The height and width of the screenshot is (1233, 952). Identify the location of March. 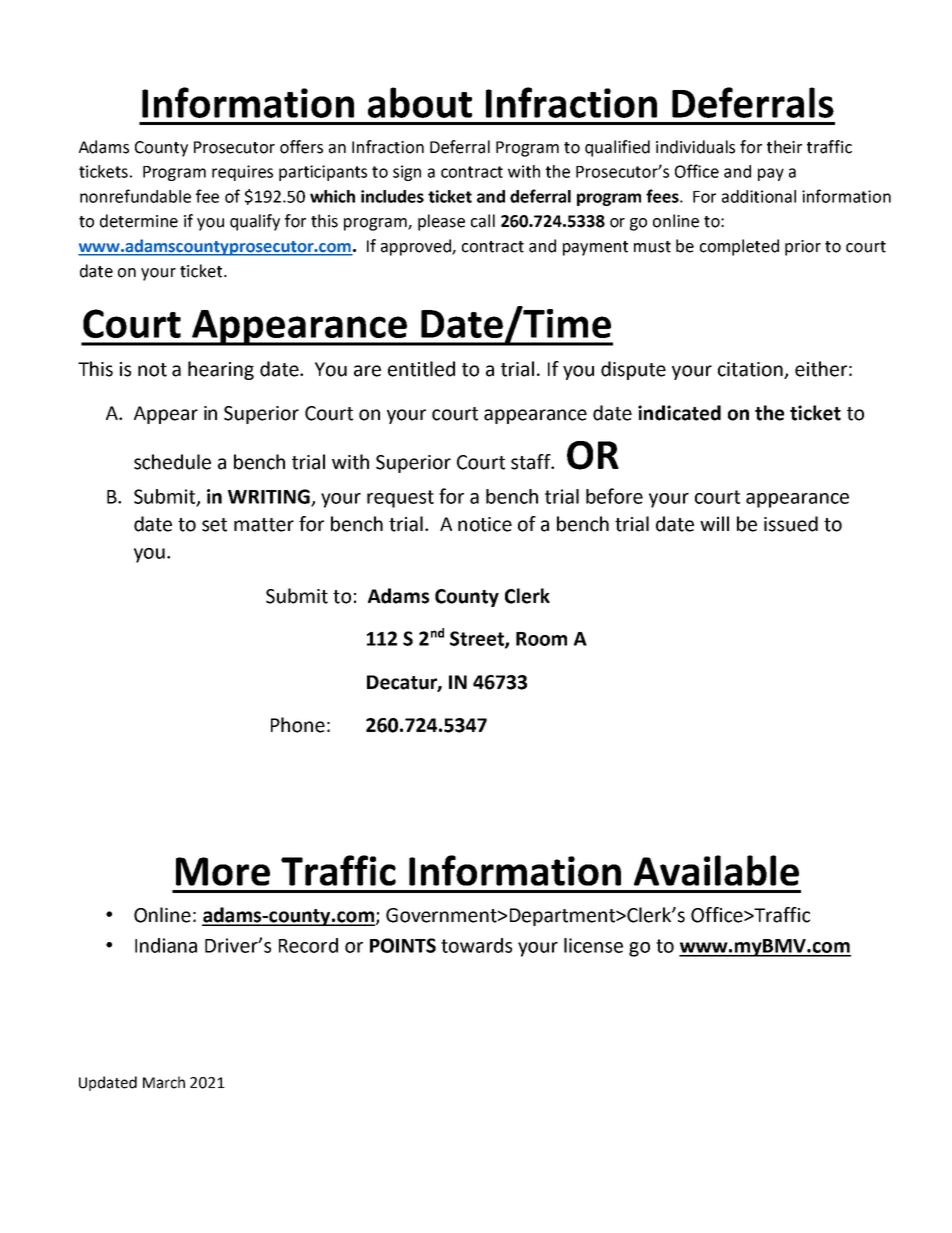
(164, 1082).
